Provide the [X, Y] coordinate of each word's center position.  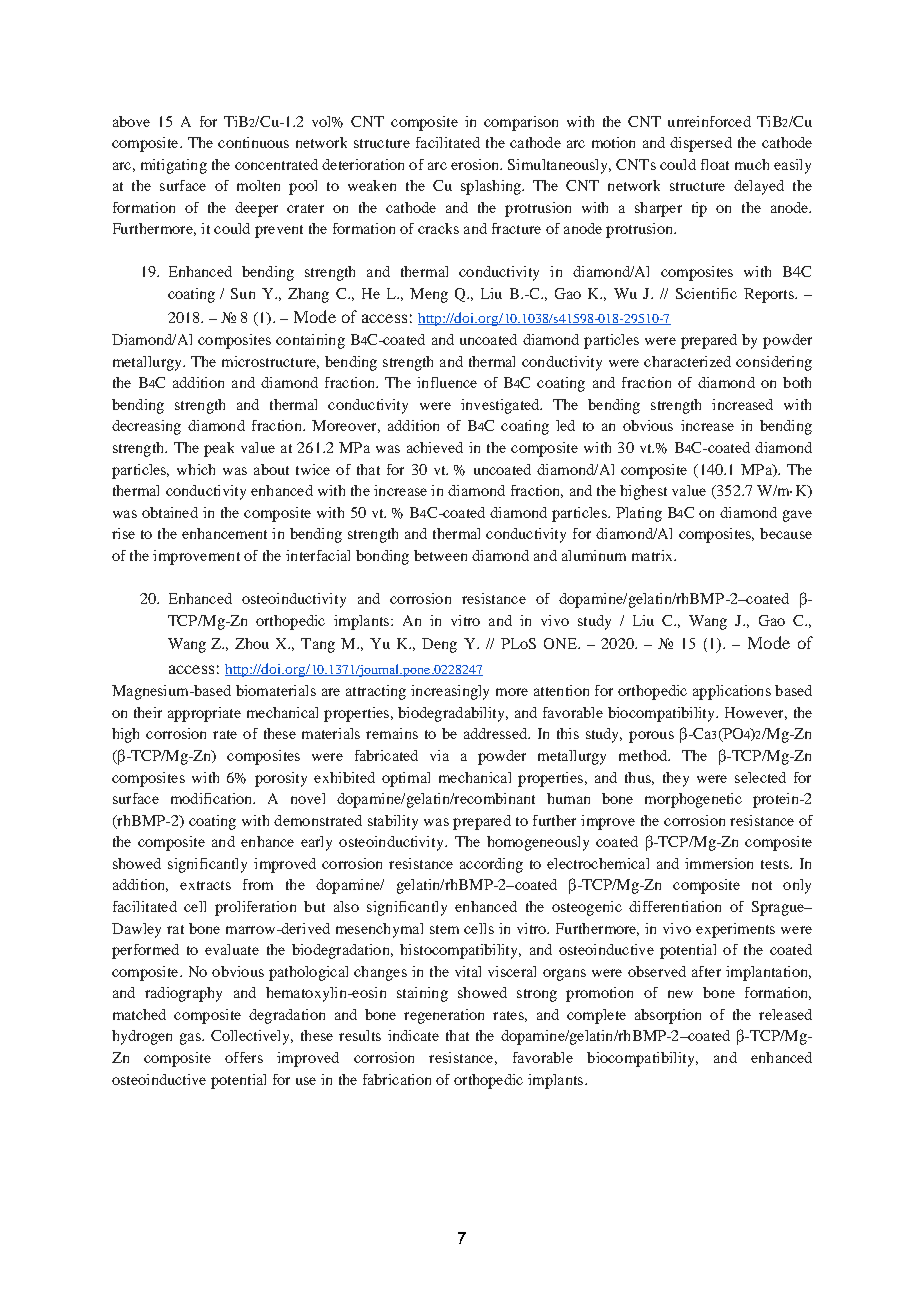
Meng [429, 295]
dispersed [701, 144]
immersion [719, 863]
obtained [170, 512]
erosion [476, 164]
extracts [205, 885]
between [440, 555]
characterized [687, 361]
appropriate [204, 714]
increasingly [450, 692]
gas [191, 1039]
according [491, 865]
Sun [243, 293]
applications [732, 692]
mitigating [174, 166]
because [786, 533]
